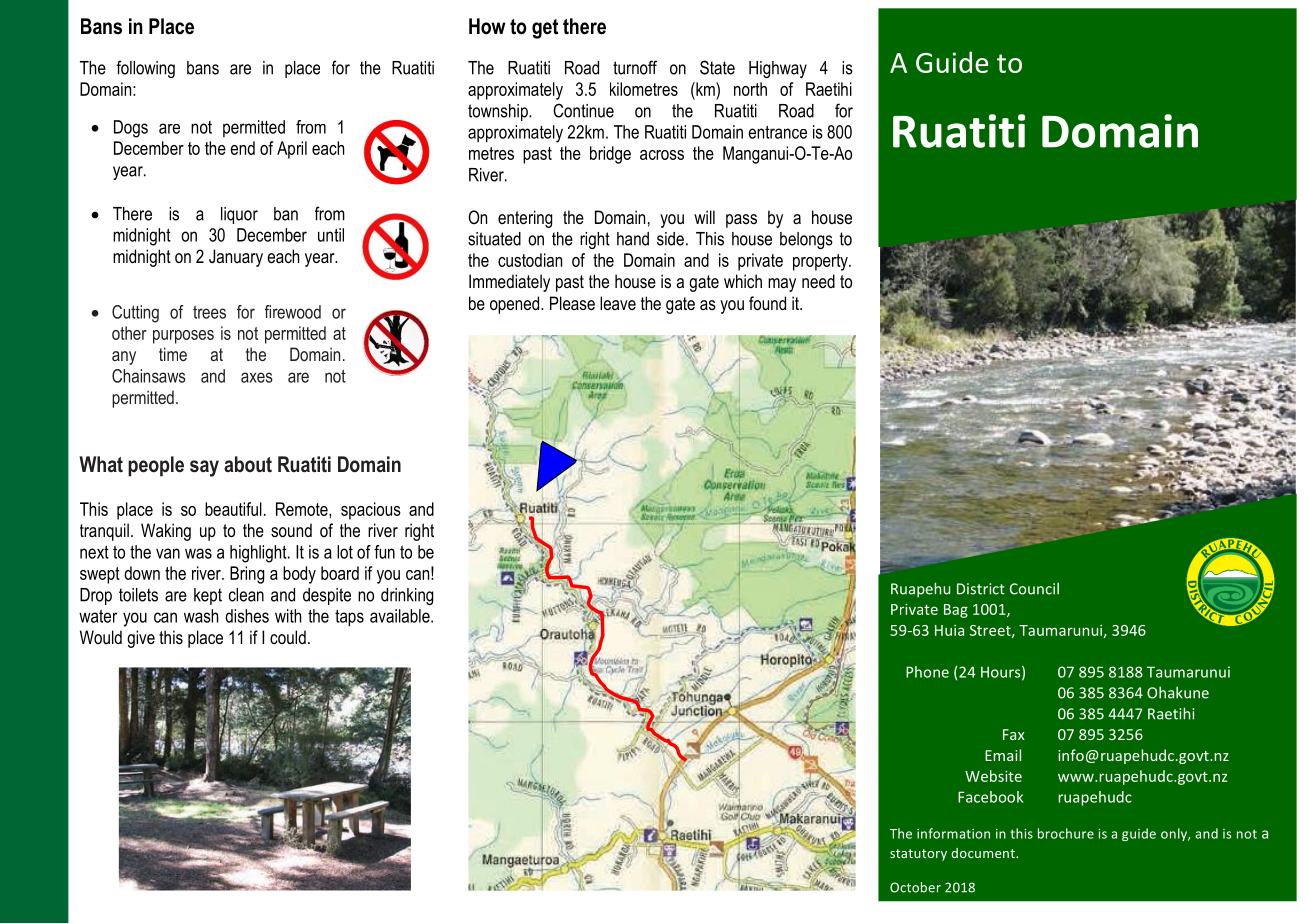 This page has height=924, width=1307. I want to click on get, so click(545, 29).
